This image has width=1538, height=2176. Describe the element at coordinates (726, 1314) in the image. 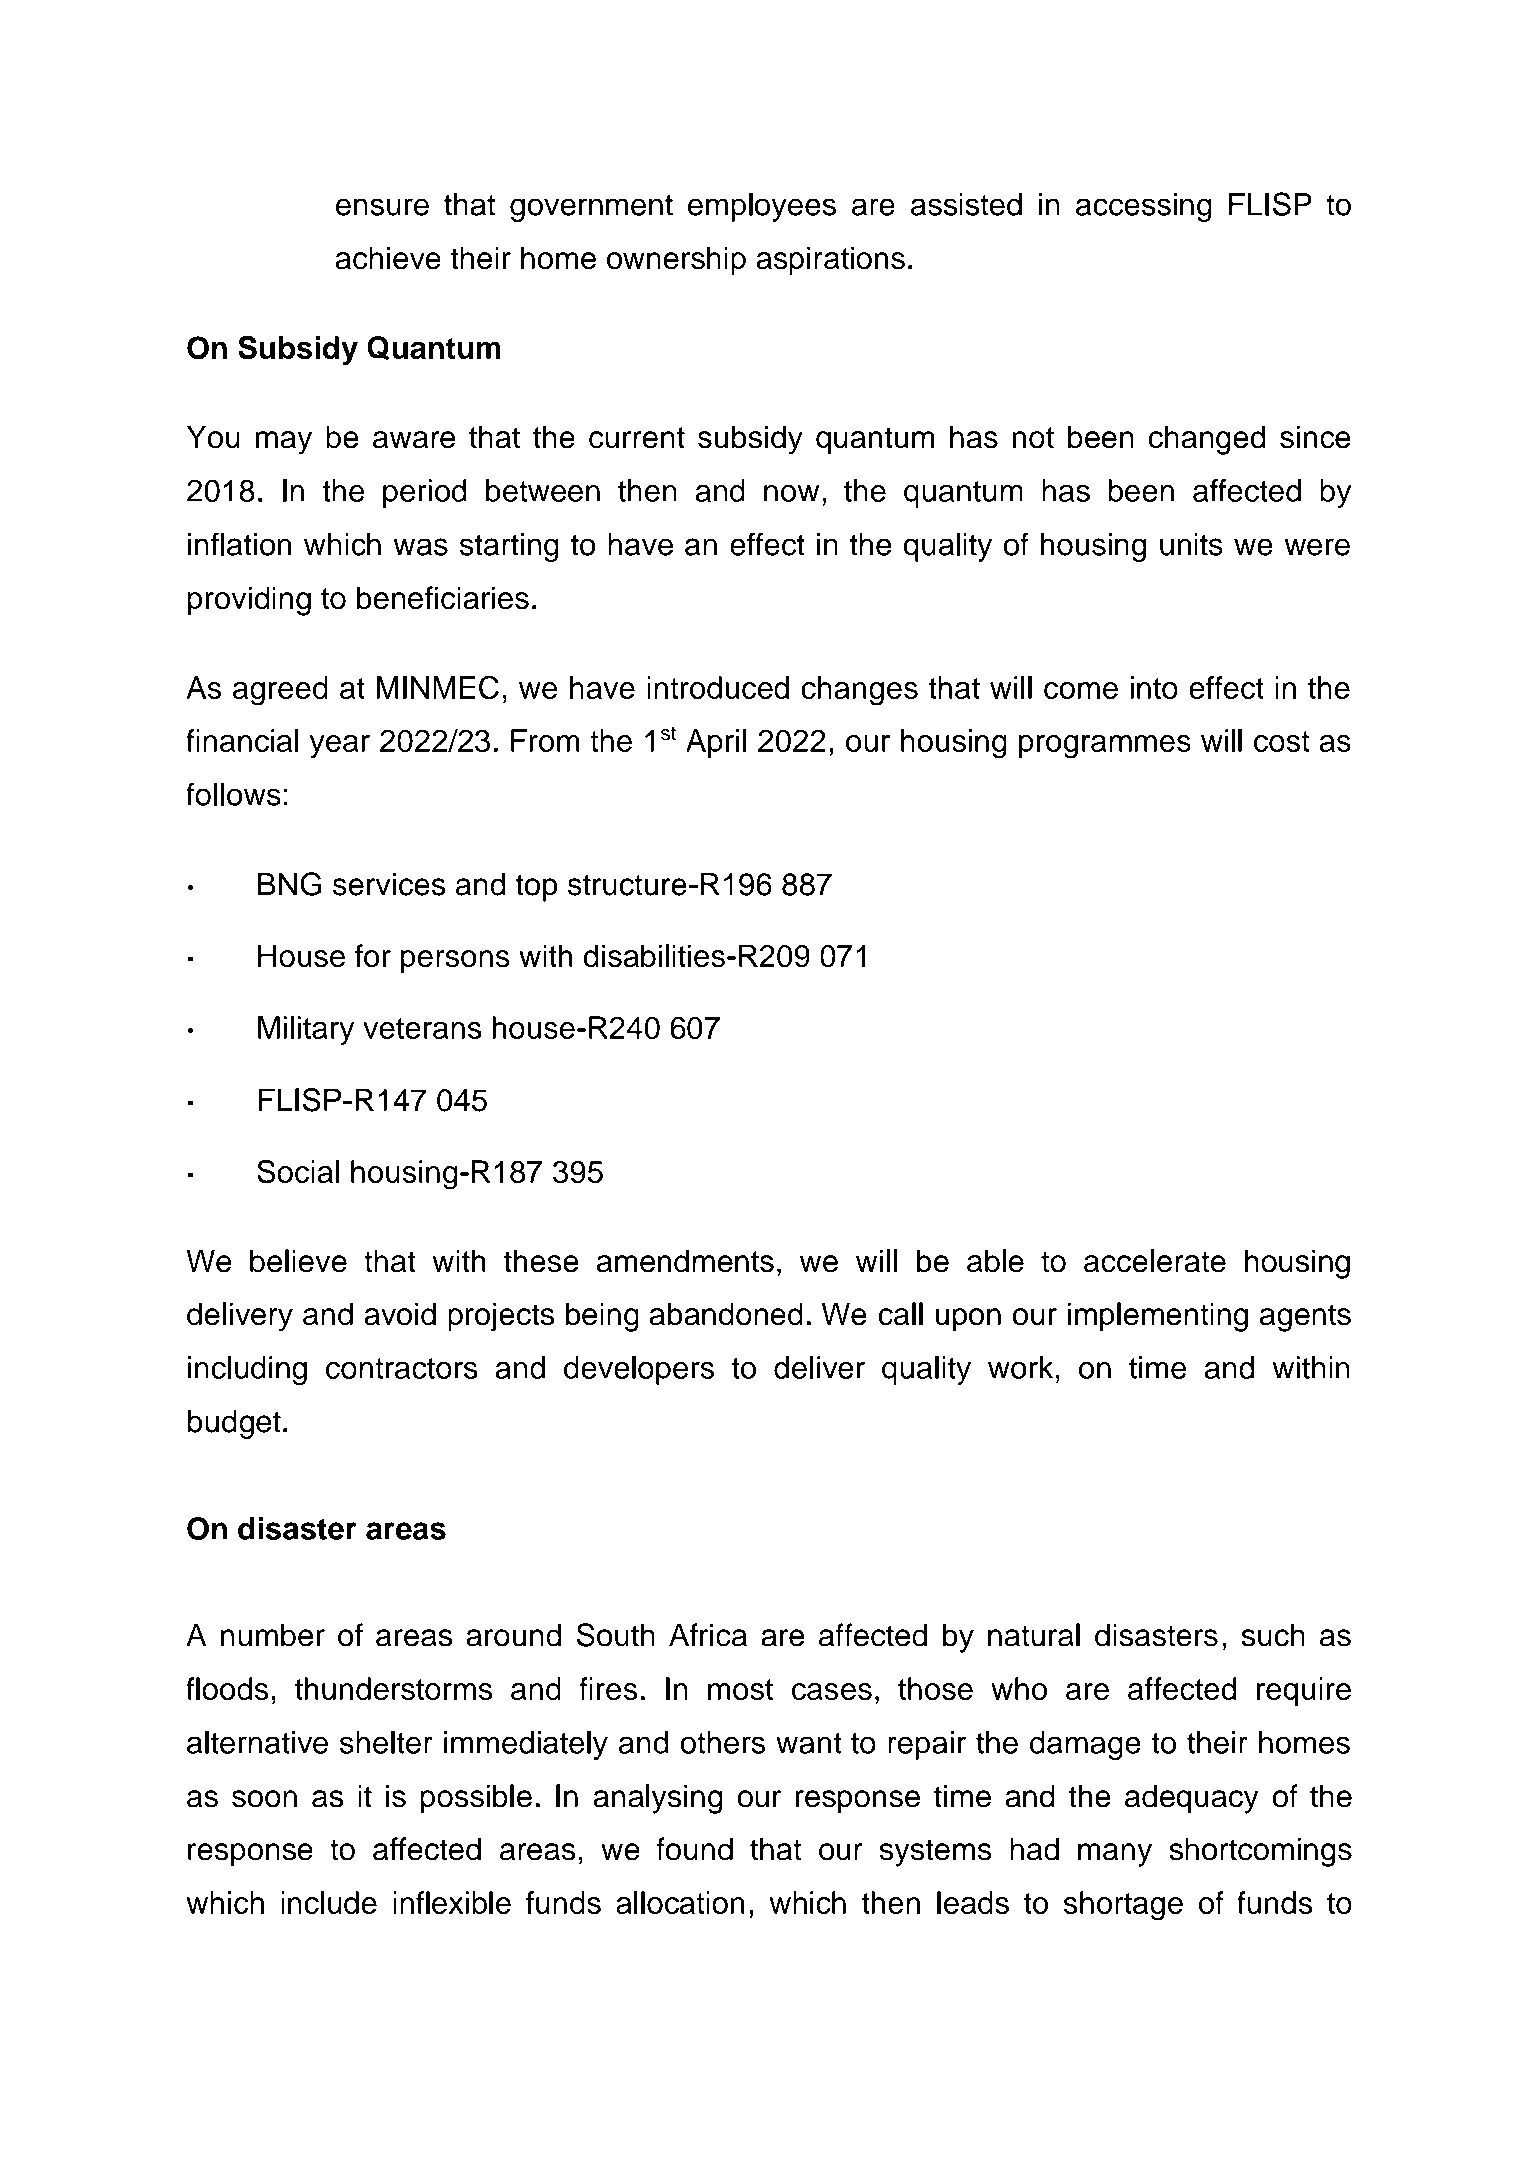

I see `abandoned` at that location.
